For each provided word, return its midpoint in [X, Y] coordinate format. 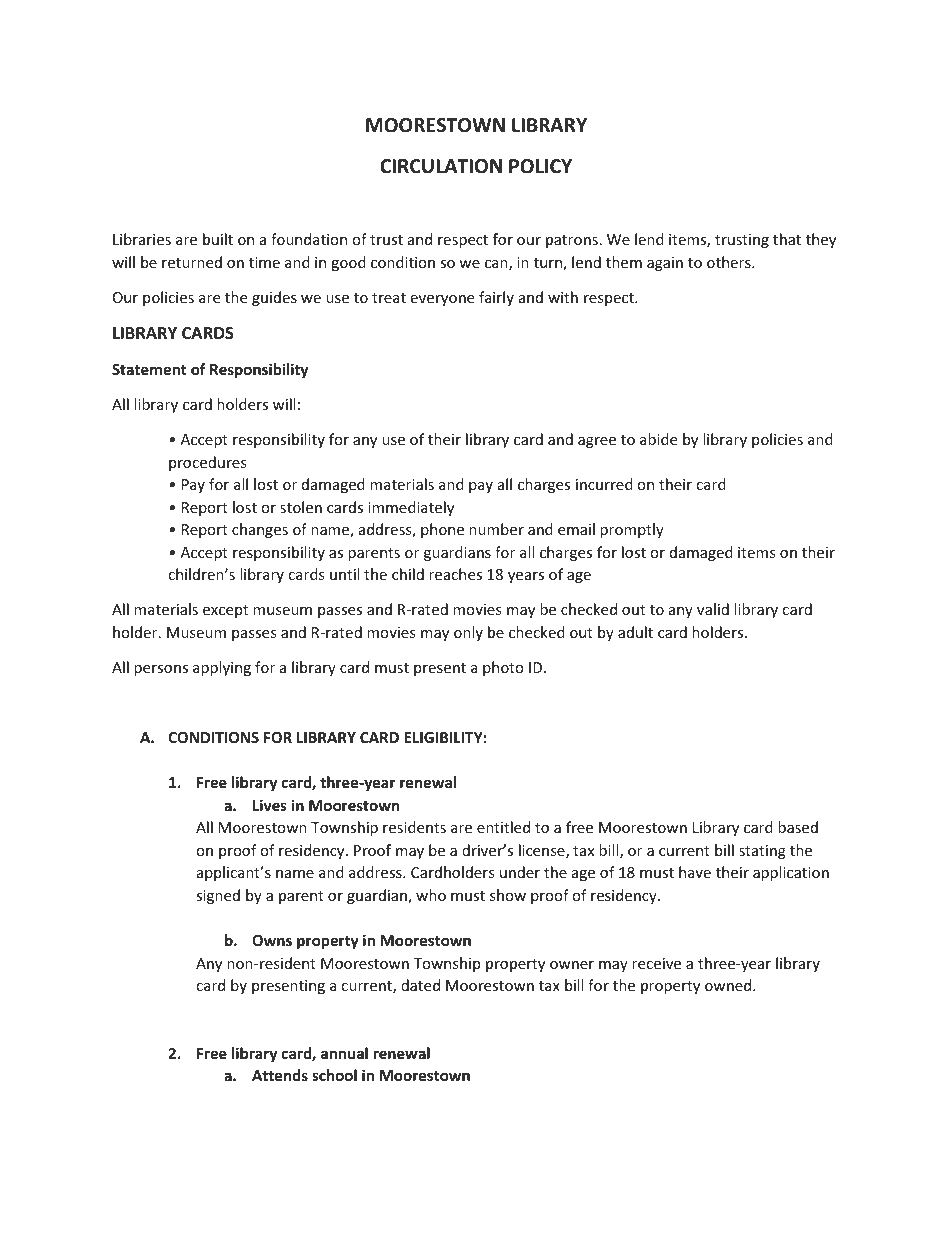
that [787, 239]
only [468, 633]
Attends [280, 1075]
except [225, 611]
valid [713, 609]
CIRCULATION [441, 166]
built [218, 239]
